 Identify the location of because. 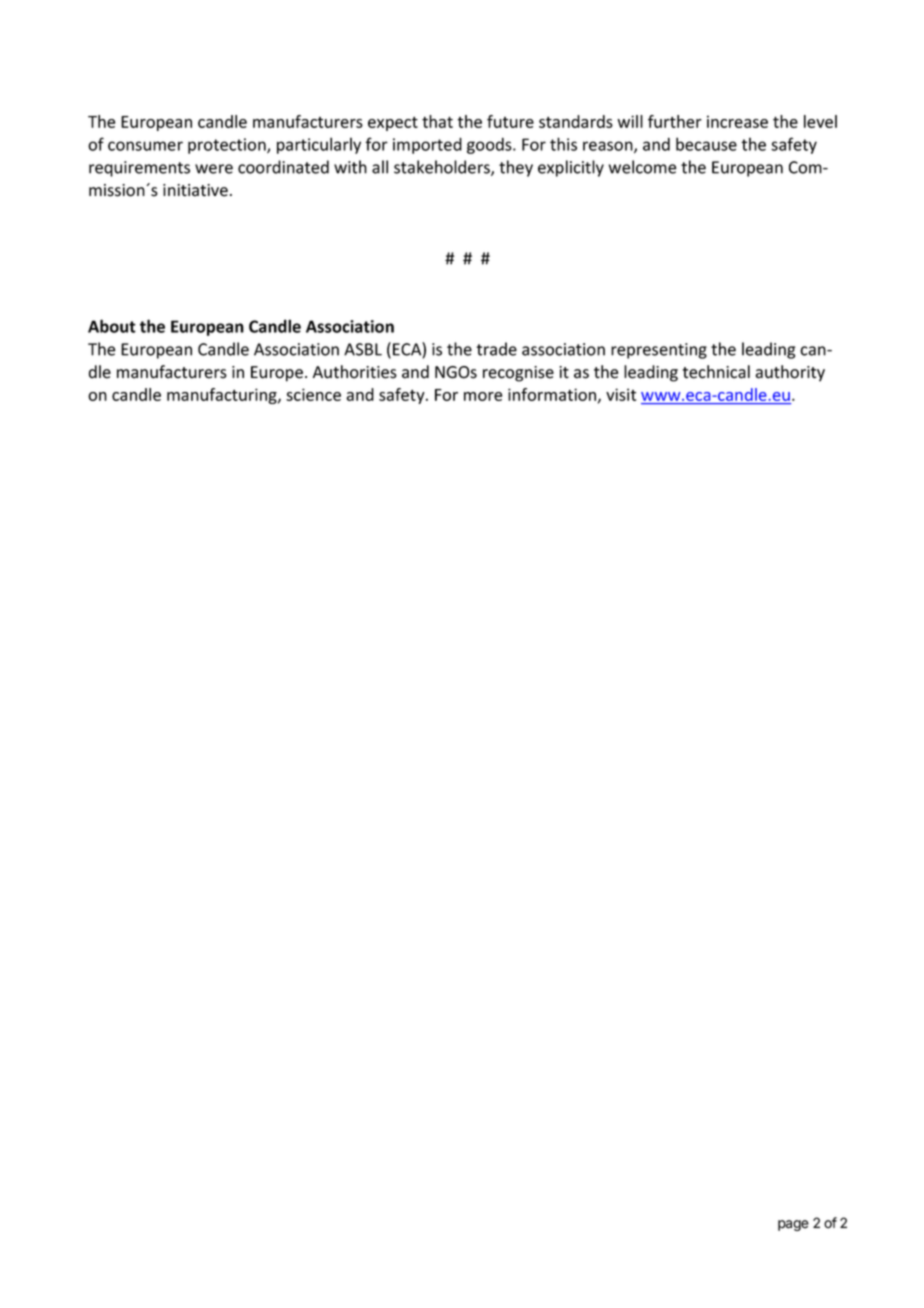
(706, 144).
